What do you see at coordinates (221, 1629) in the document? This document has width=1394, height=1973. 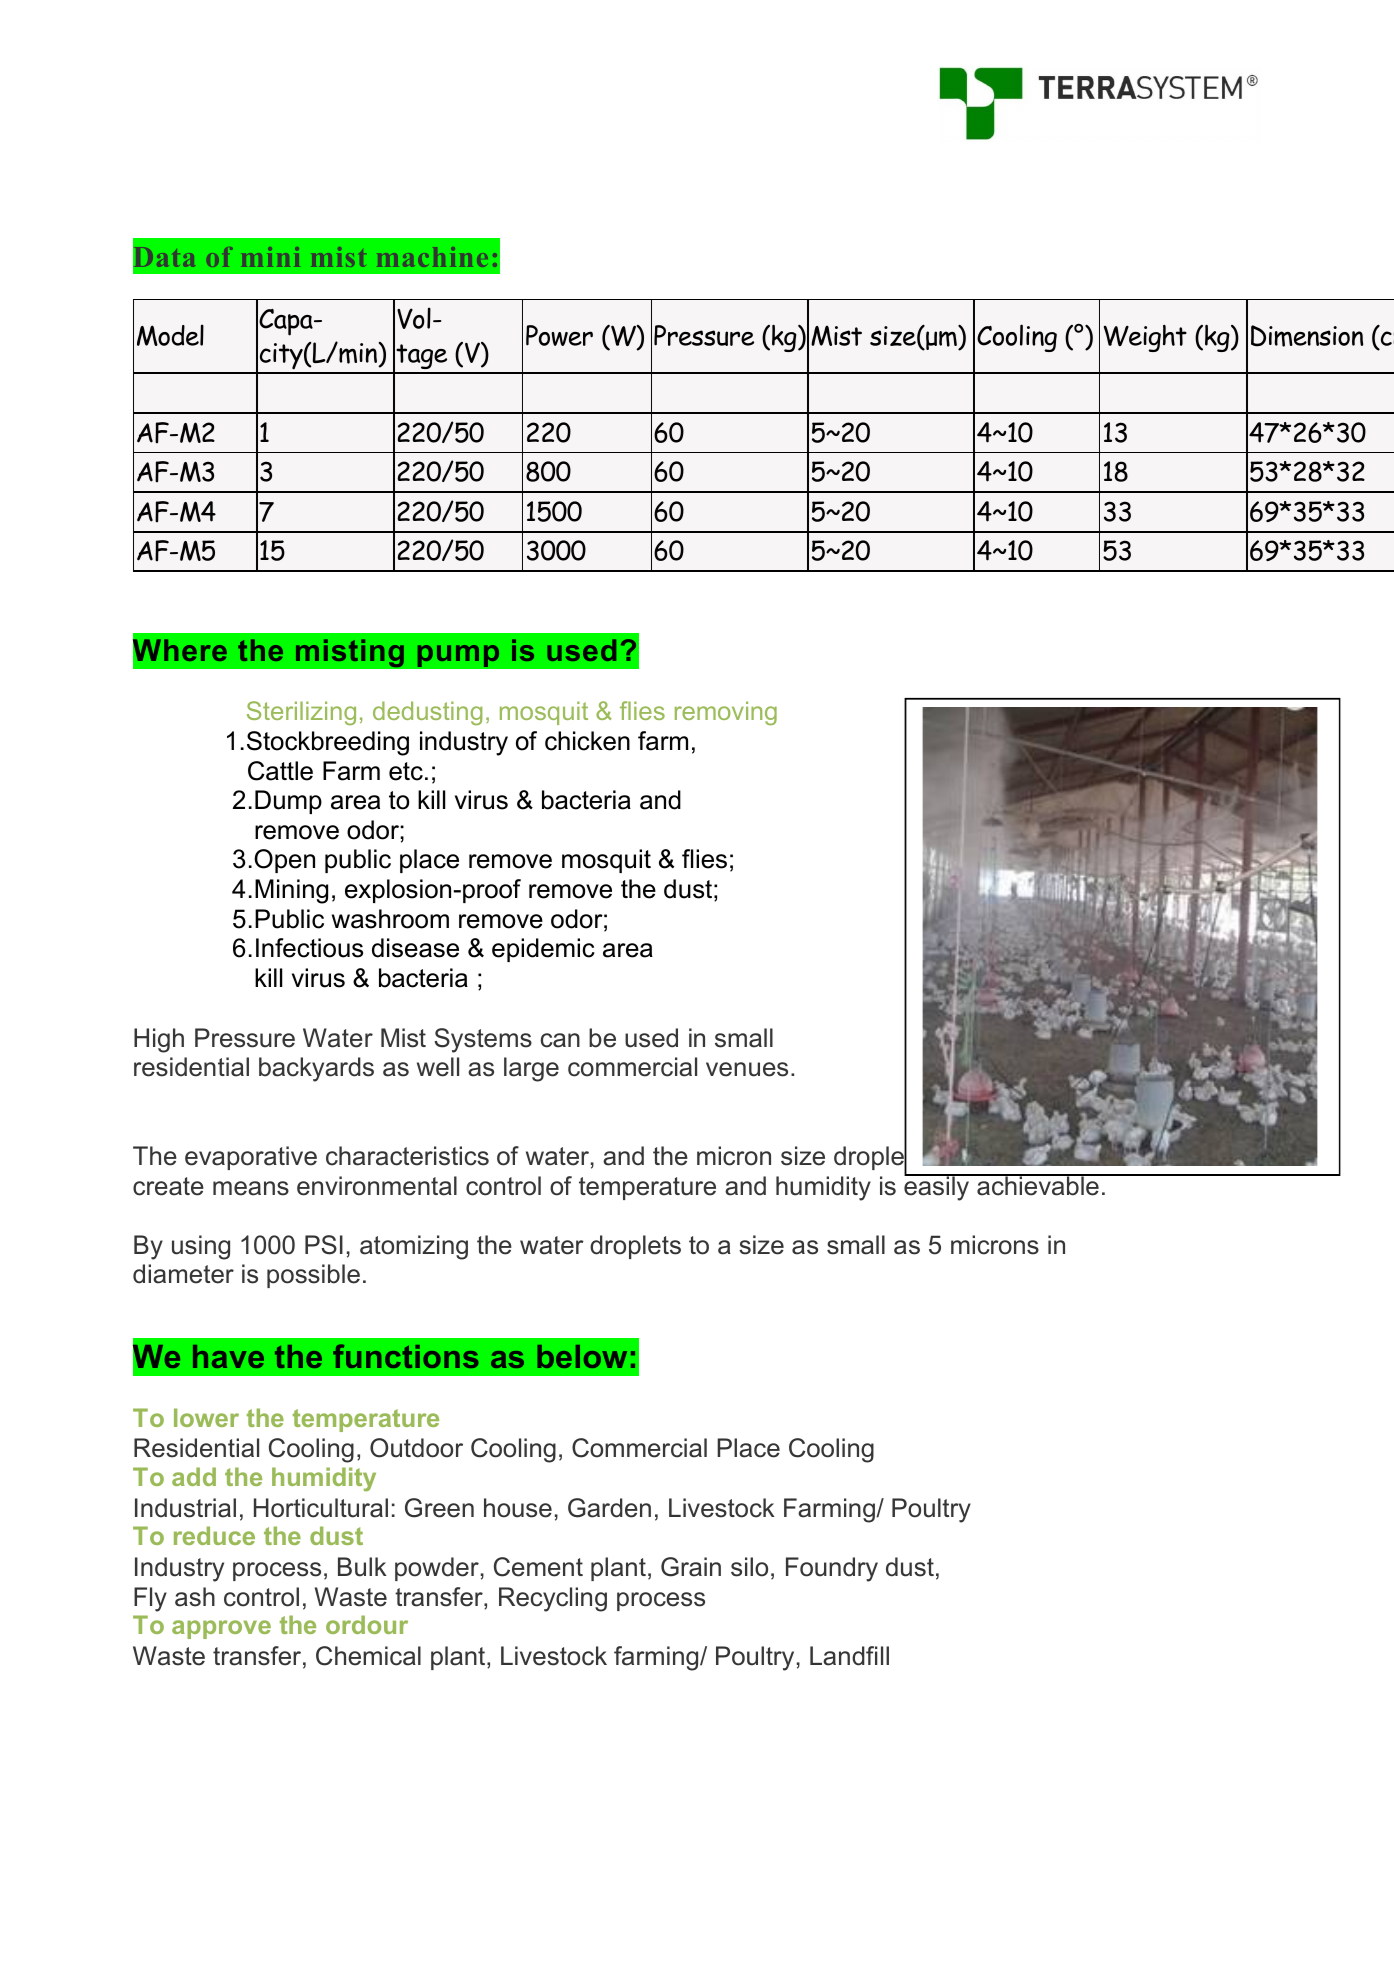 I see `approve` at bounding box center [221, 1629].
